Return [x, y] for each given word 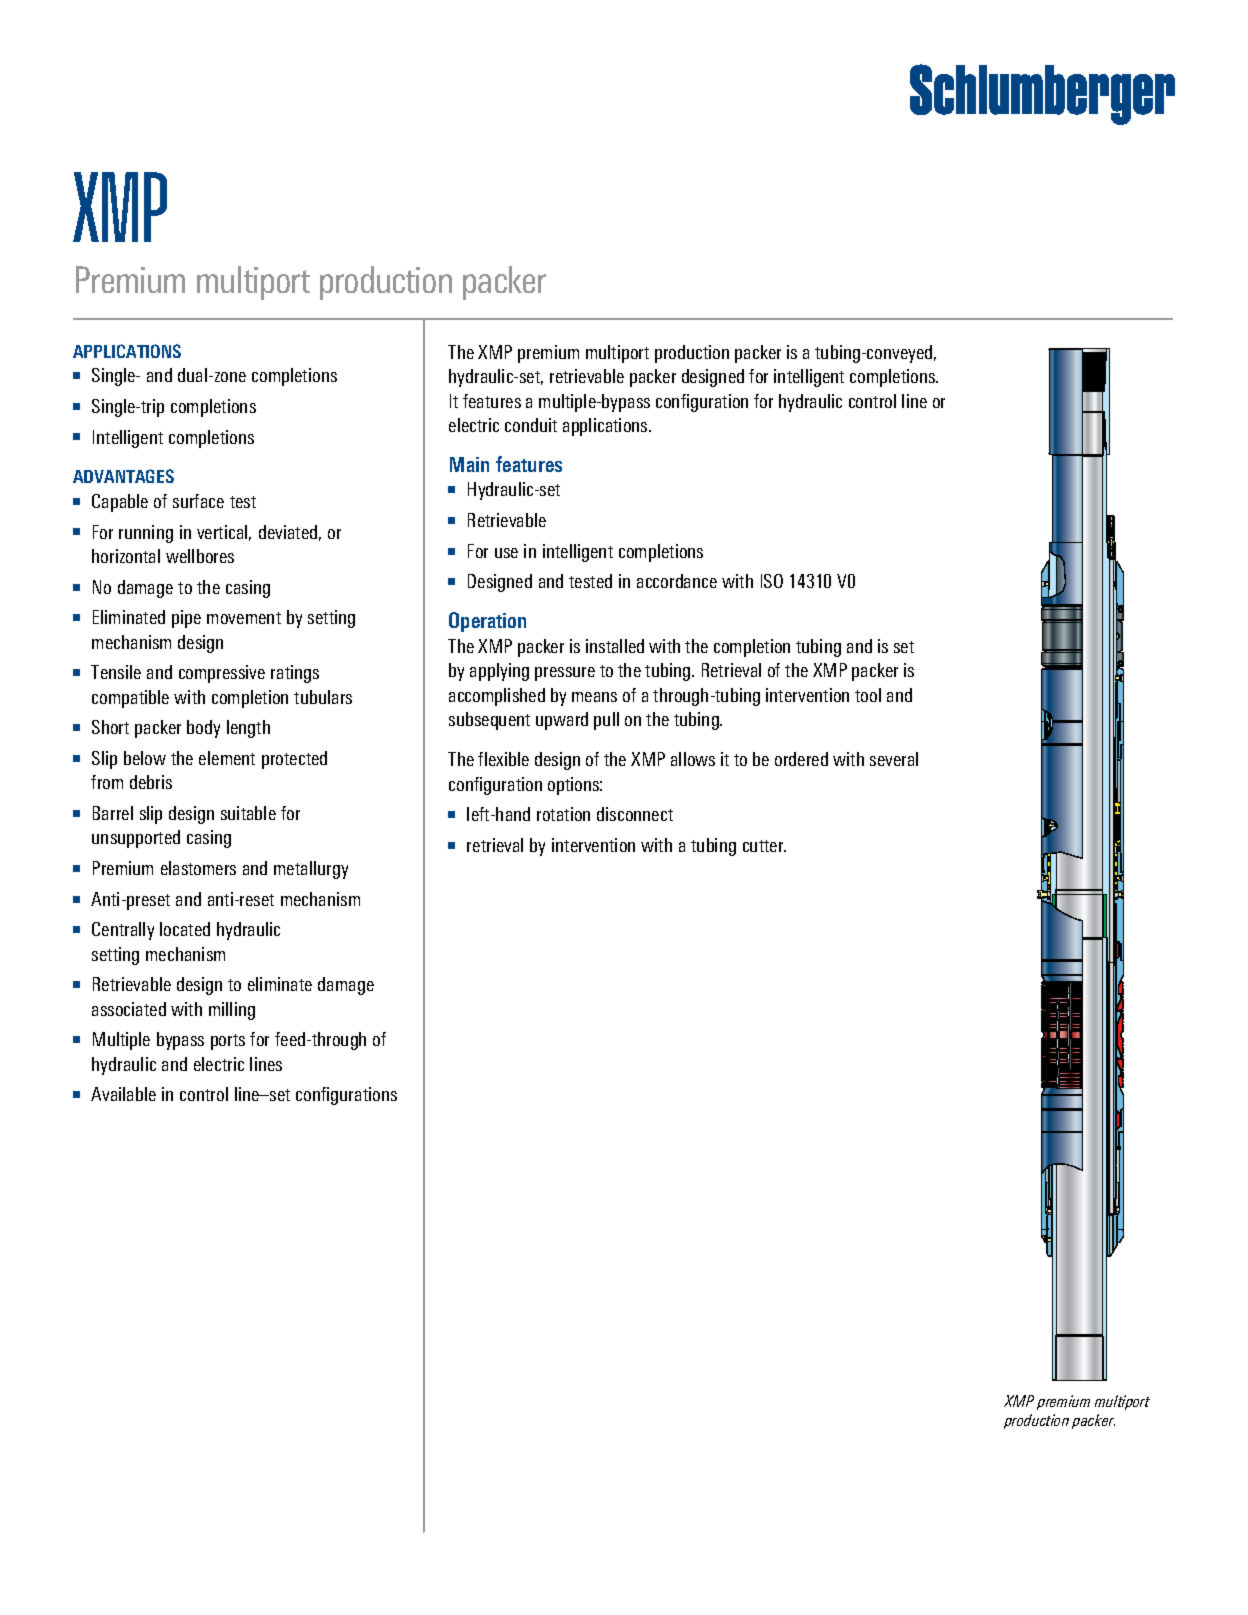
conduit [531, 425]
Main [469, 464]
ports [228, 1042]
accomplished [497, 697]
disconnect [635, 814]
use [506, 553]
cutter [764, 846]
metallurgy [311, 870]
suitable [248, 813]
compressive [222, 674]
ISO [772, 581]
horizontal [126, 556]
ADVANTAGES [123, 476]
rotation [563, 814]
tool [868, 695]
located [185, 929]
